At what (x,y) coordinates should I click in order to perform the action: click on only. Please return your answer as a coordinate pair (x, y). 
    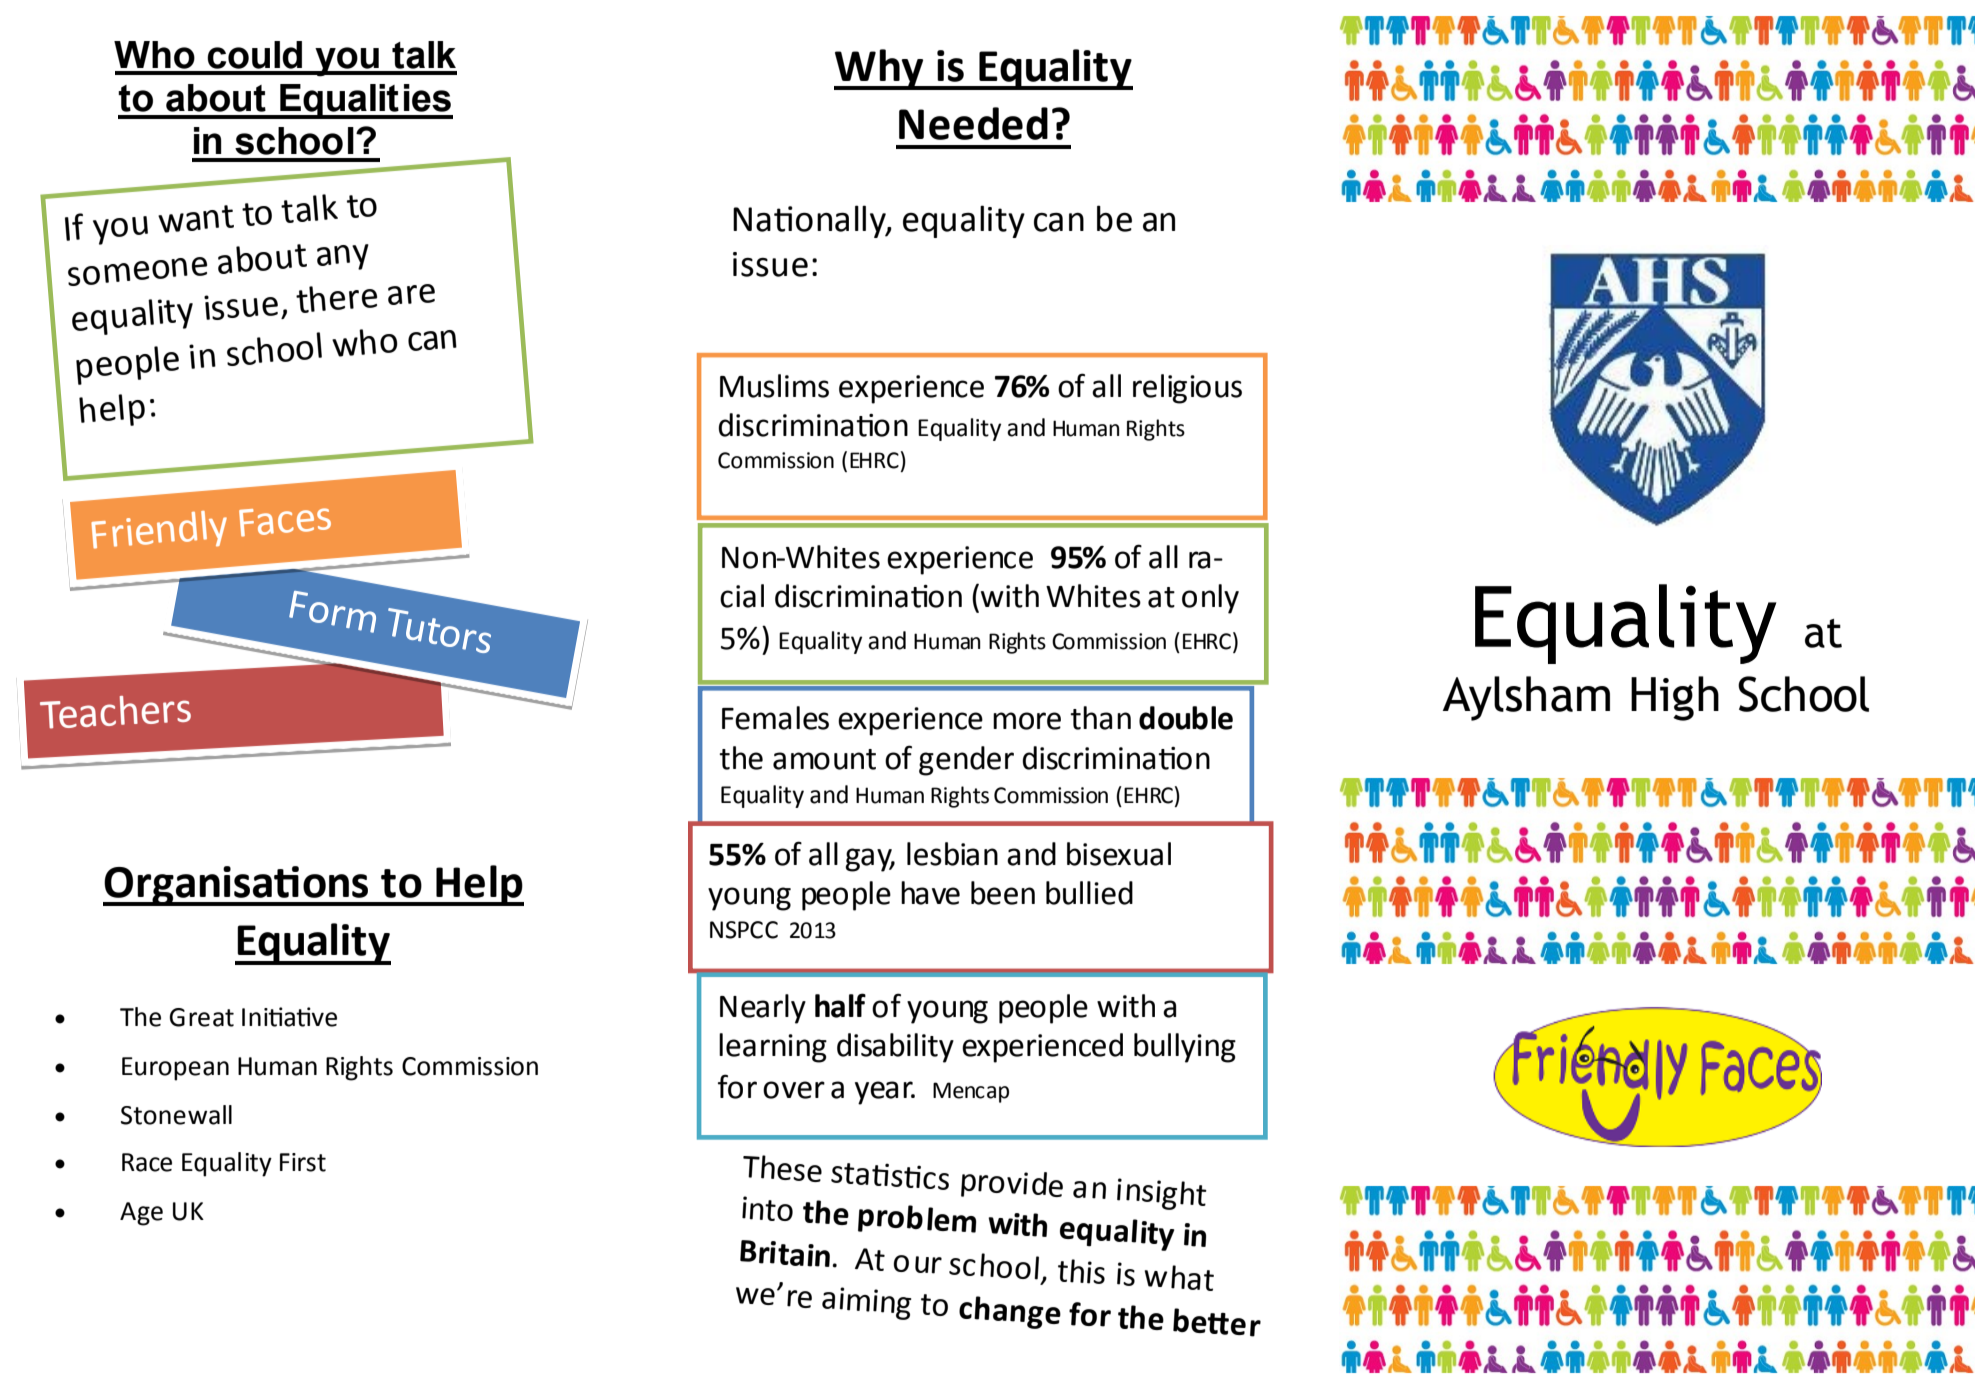
    Looking at the image, I should click on (1210, 599).
